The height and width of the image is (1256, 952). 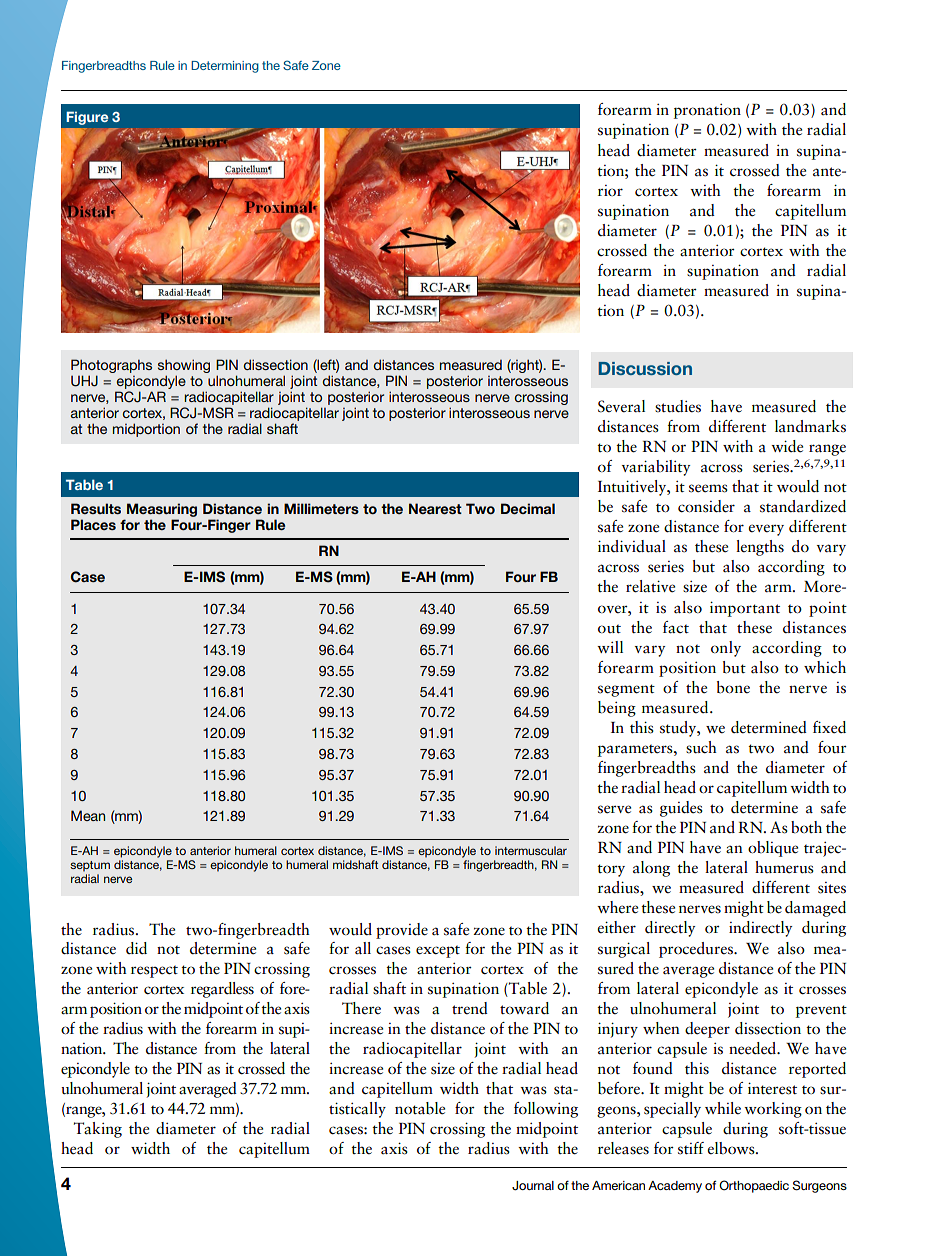 I want to click on Taking, so click(x=98, y=1130).
